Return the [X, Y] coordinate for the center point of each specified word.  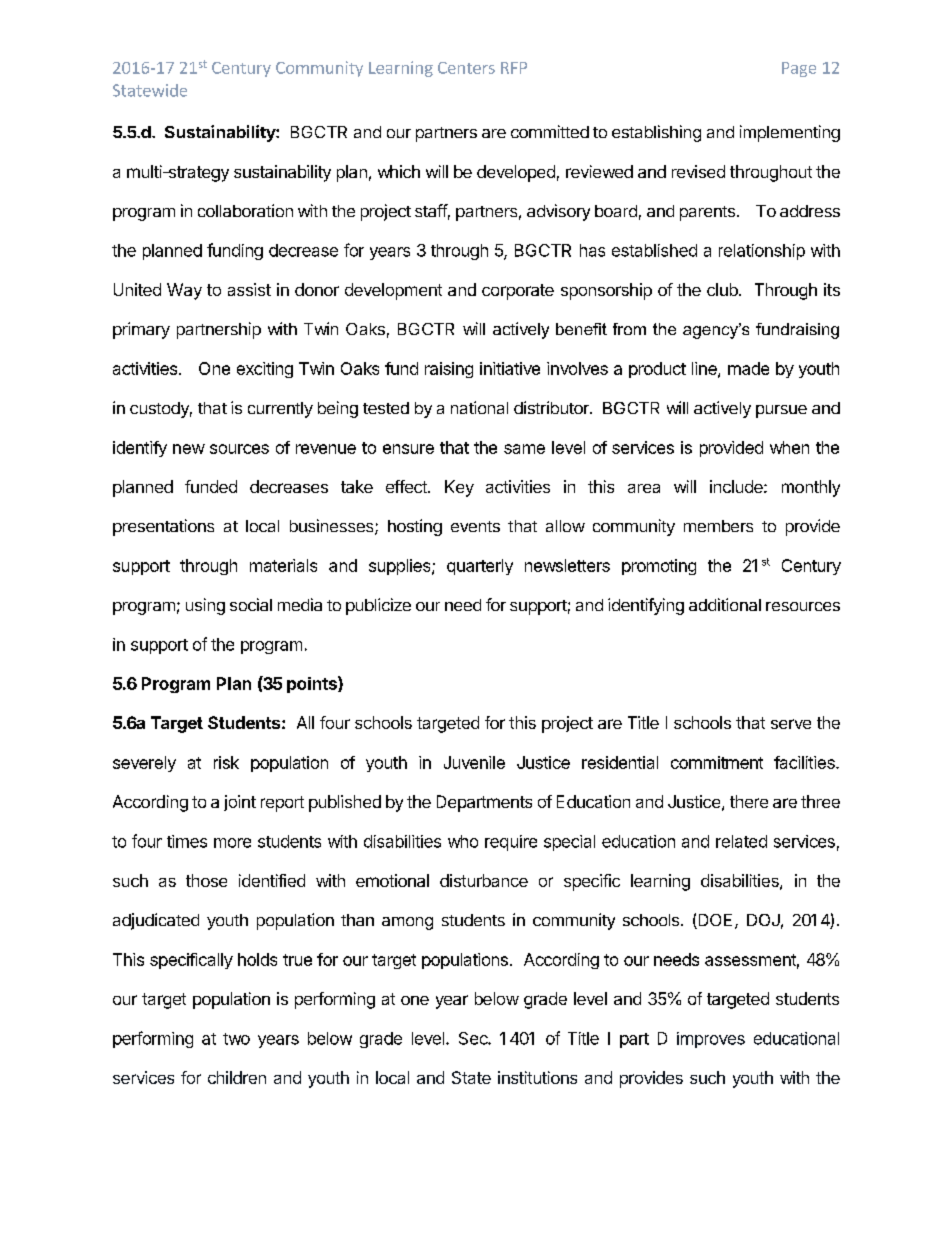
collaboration [245, 210]
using [205, 606]
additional [725, 604]
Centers [466, 68]
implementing [790, 133]
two [236, 1039]
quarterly [480, 567]
